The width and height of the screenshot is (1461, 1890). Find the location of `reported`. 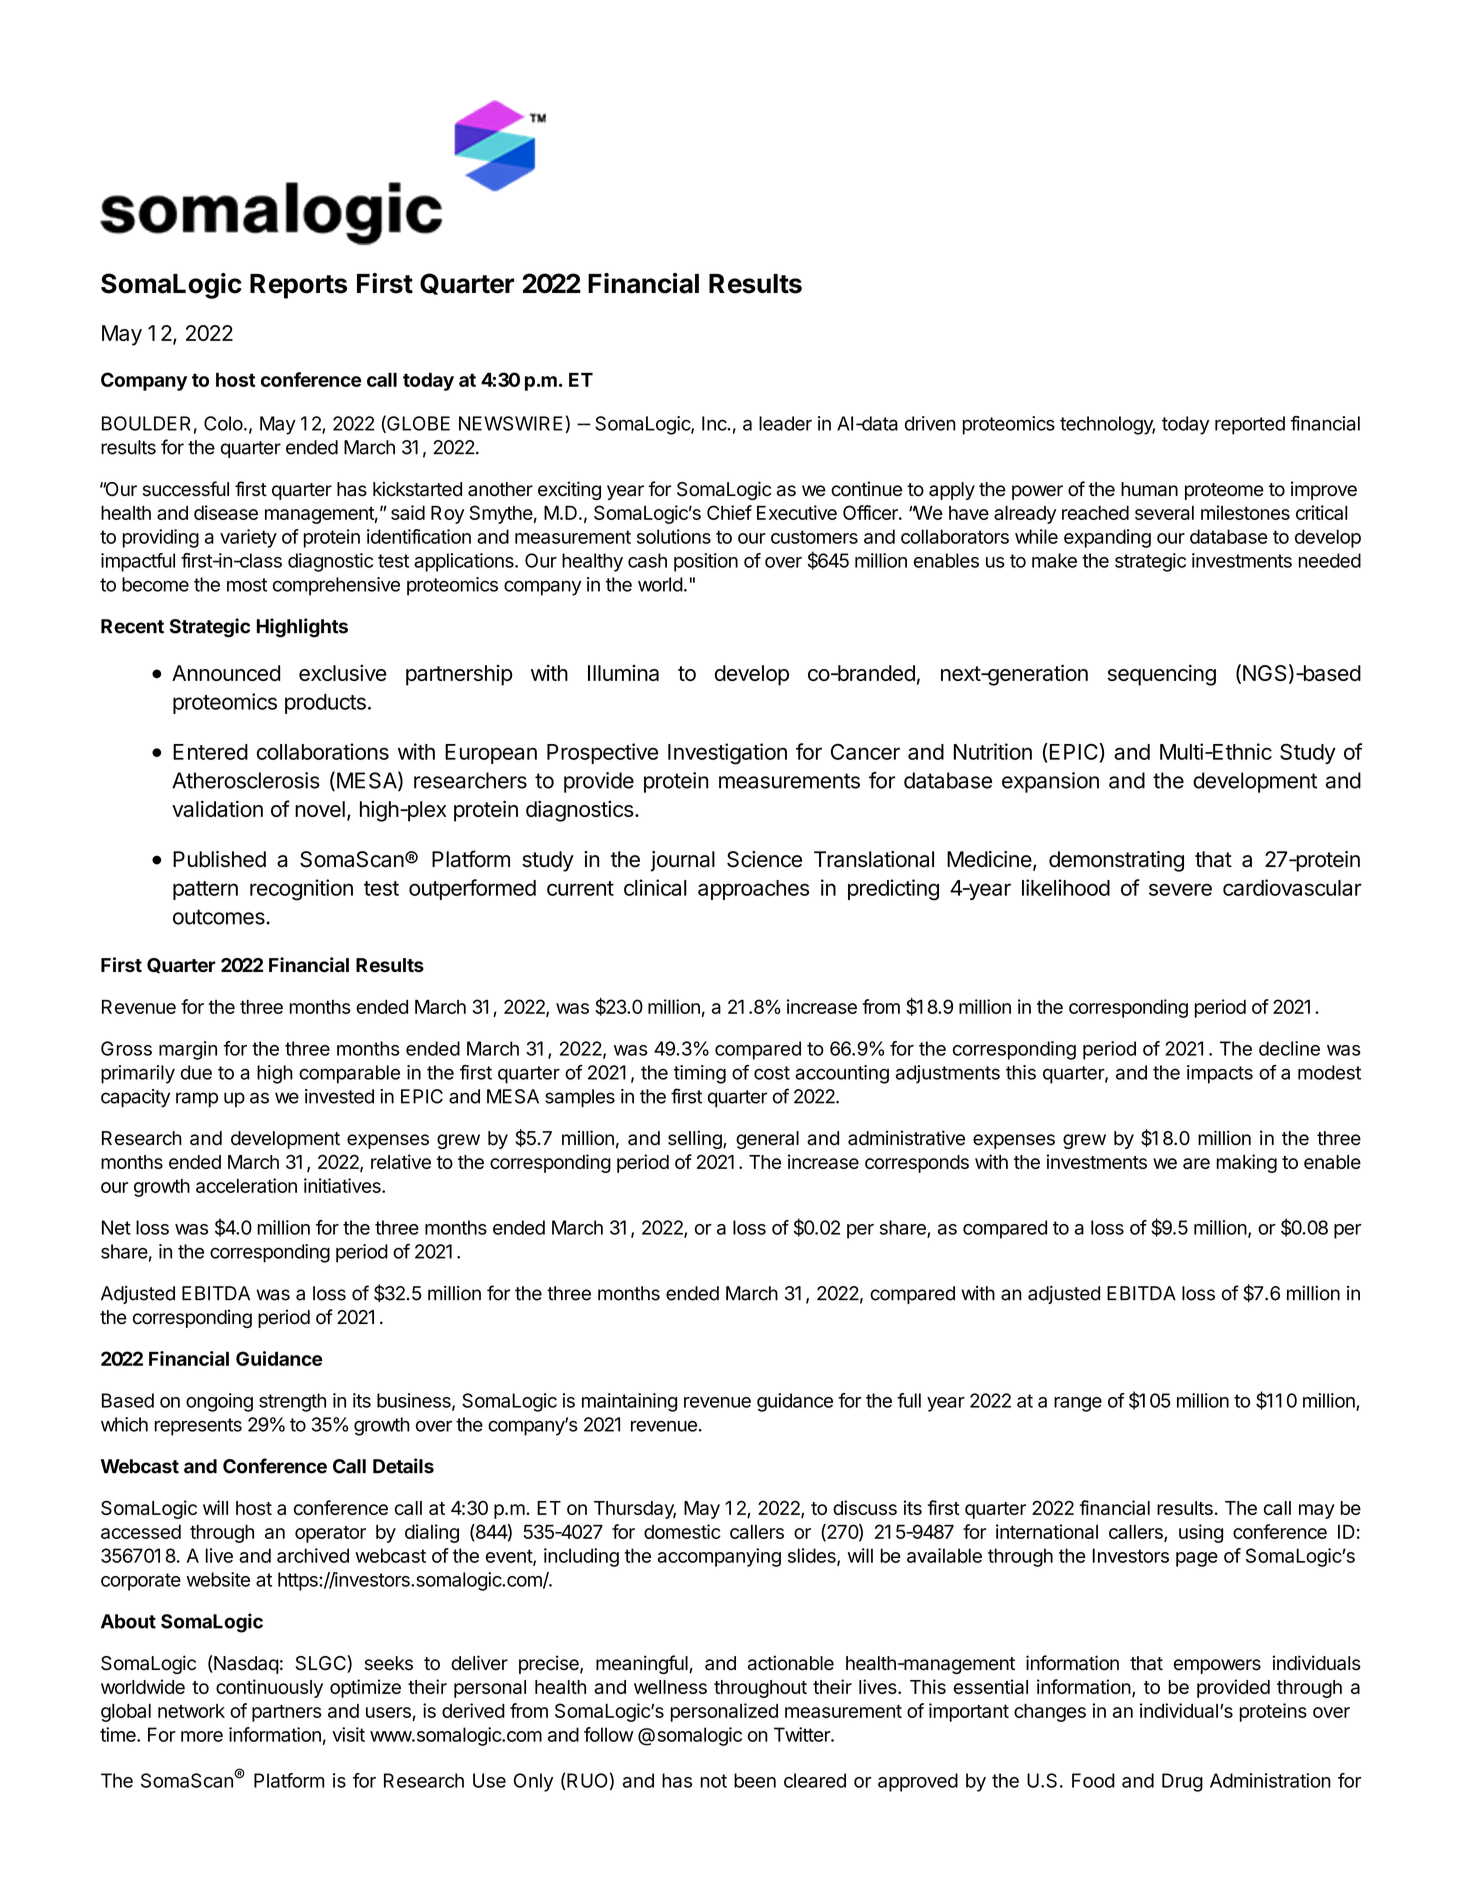

reported is located at coordinates (1250, 425).
